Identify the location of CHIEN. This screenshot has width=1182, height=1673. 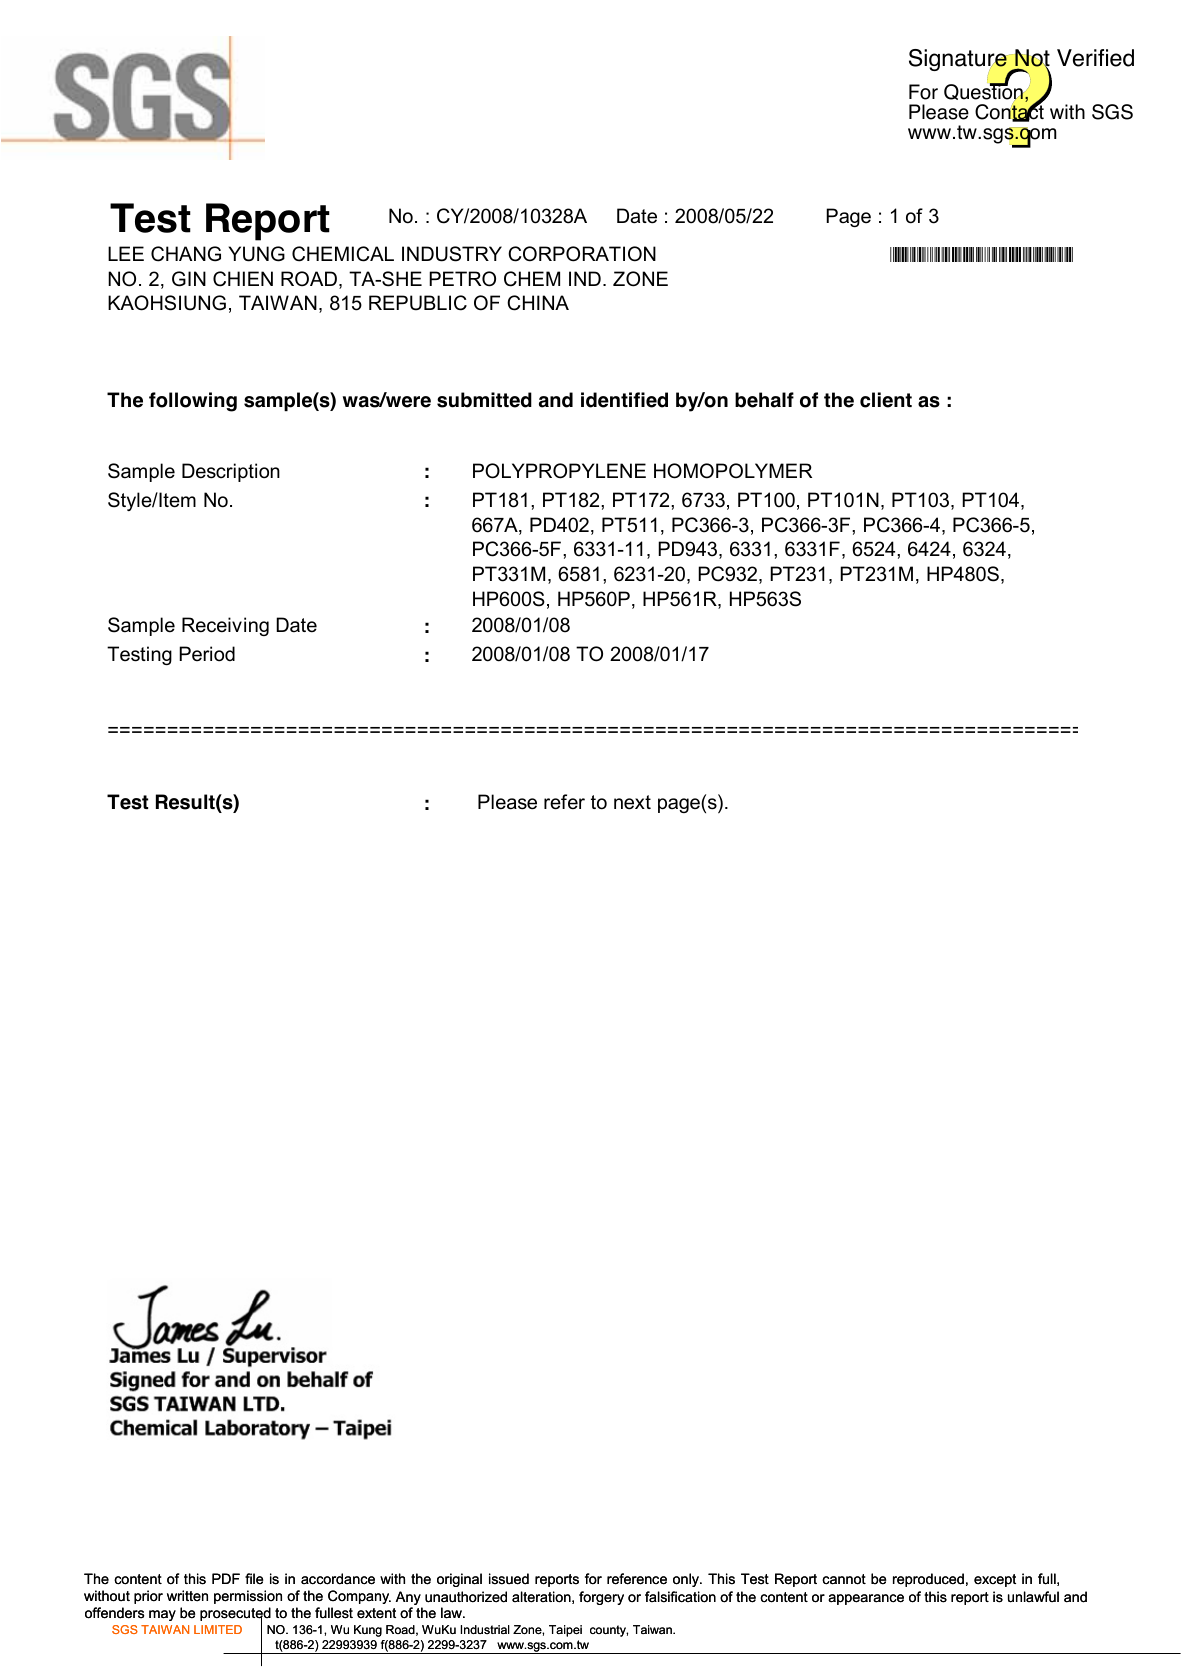
(243, 279).
